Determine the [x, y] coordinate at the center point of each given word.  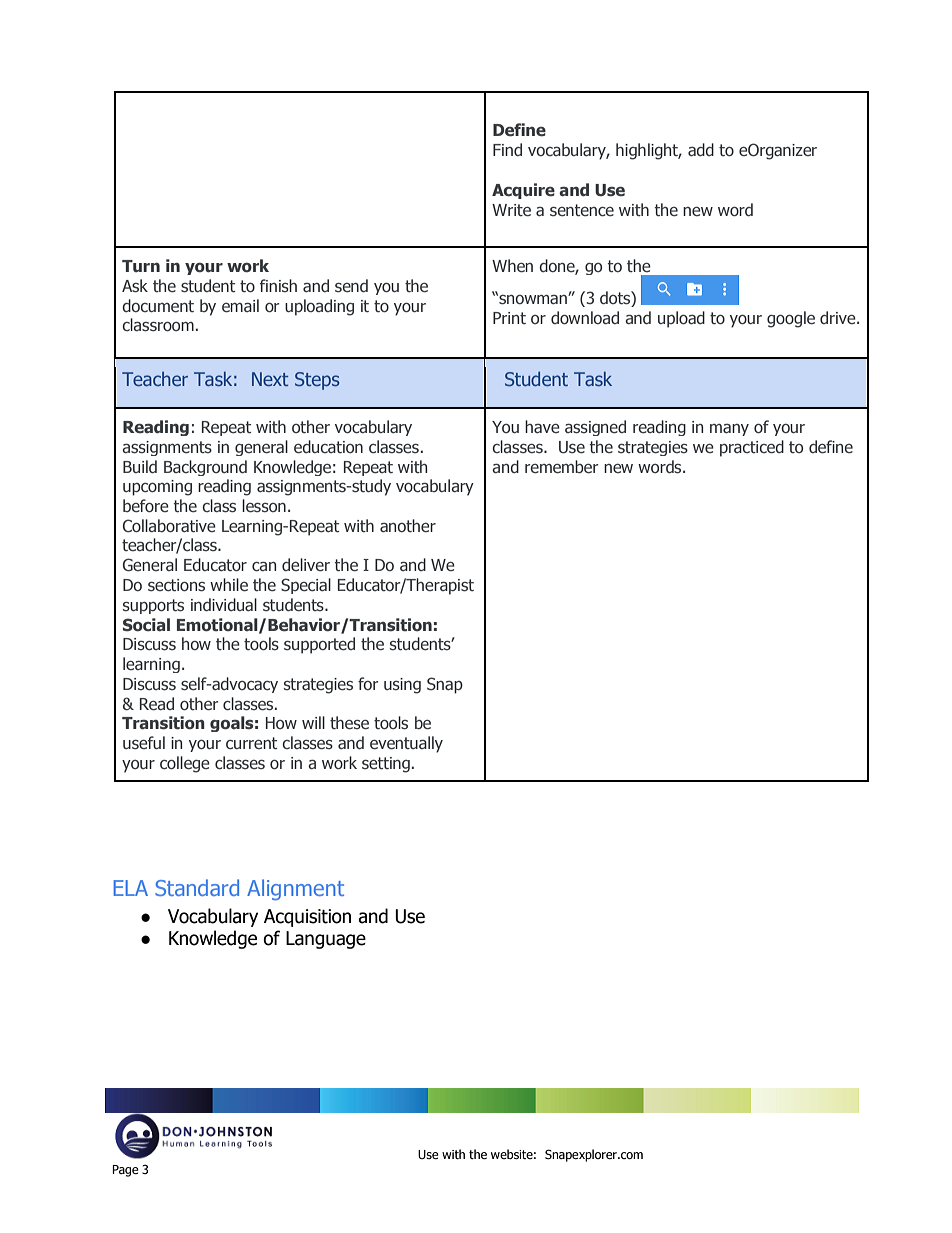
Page [125, 1171]
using [402, 686]
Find [507, 149]
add [701, 149]
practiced [752, 448]
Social [146, 625]
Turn [141, 266]
